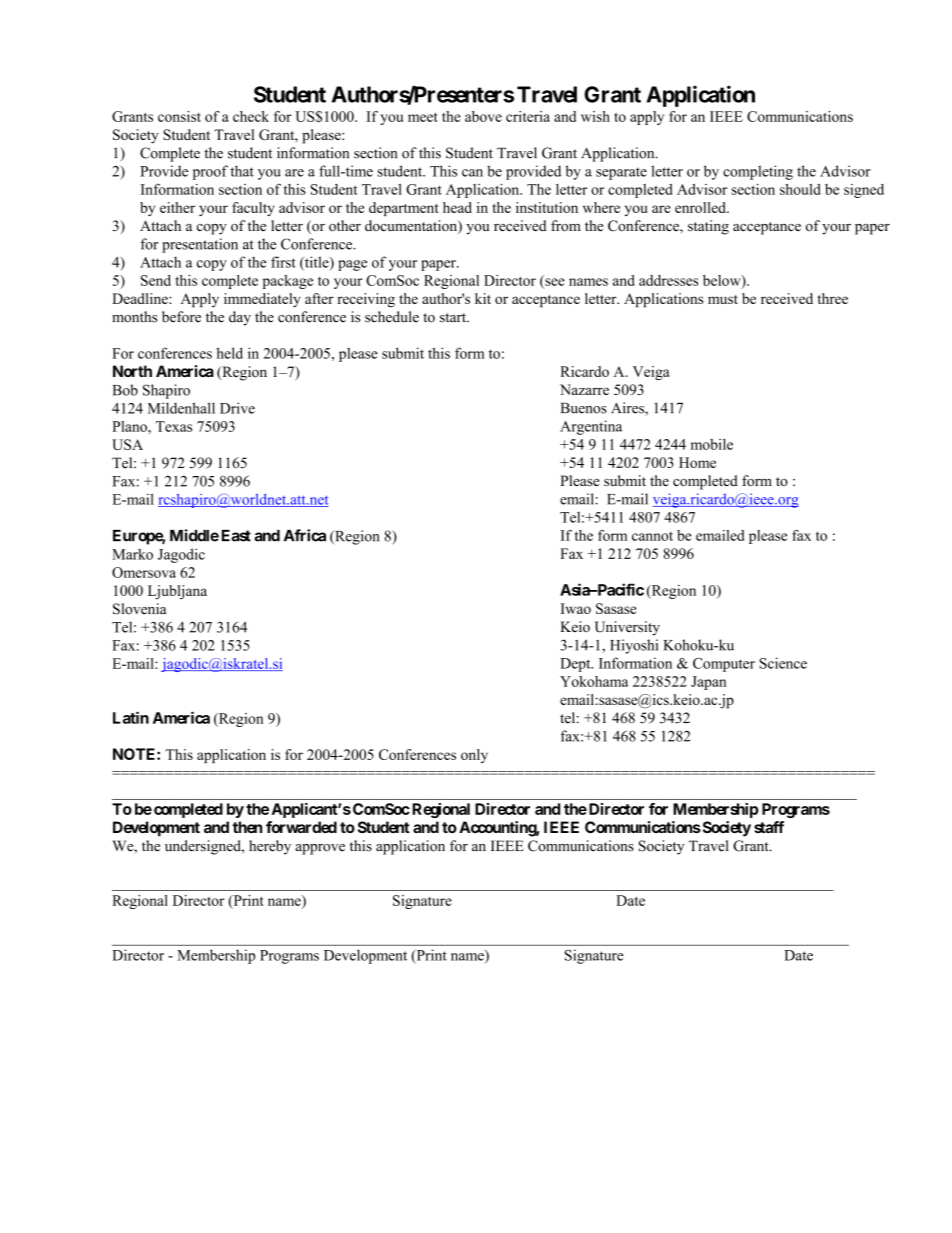 This screenshot has height=1233, width=952. What do you see at coordinates (769, 827) in the screenshot?
I see `staff` at bounding box center [769, 827].
